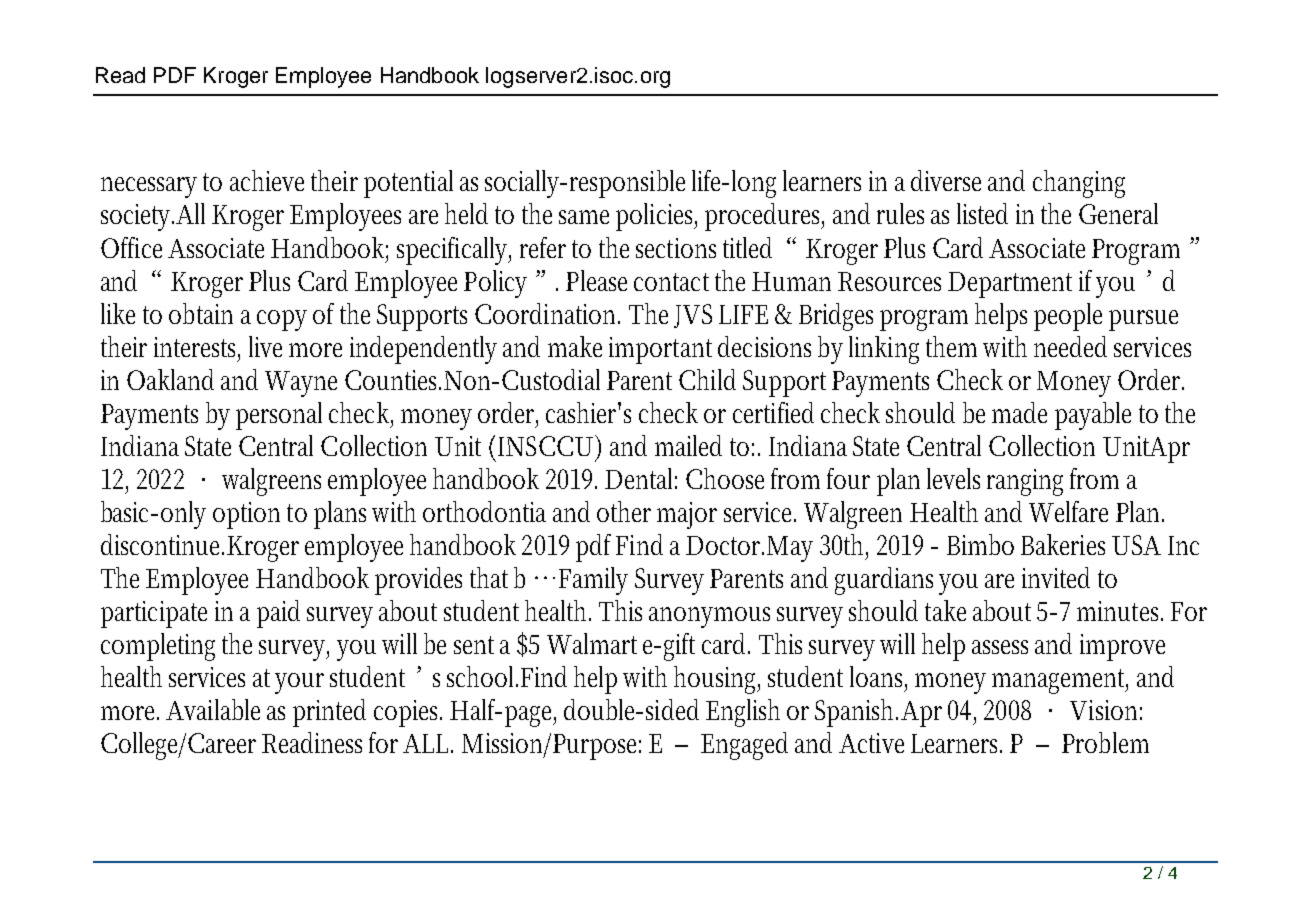  I want to click on changing, so click(1079, 184).
